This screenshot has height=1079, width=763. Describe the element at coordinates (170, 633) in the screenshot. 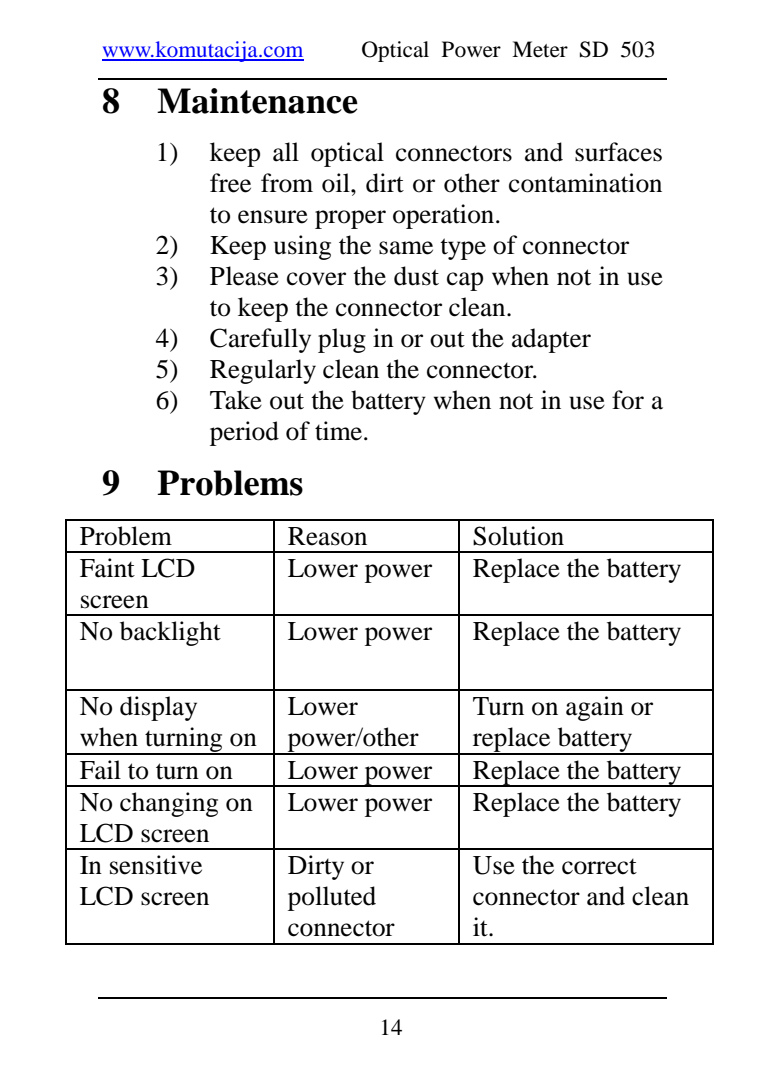

I see `backlight` at that location.
